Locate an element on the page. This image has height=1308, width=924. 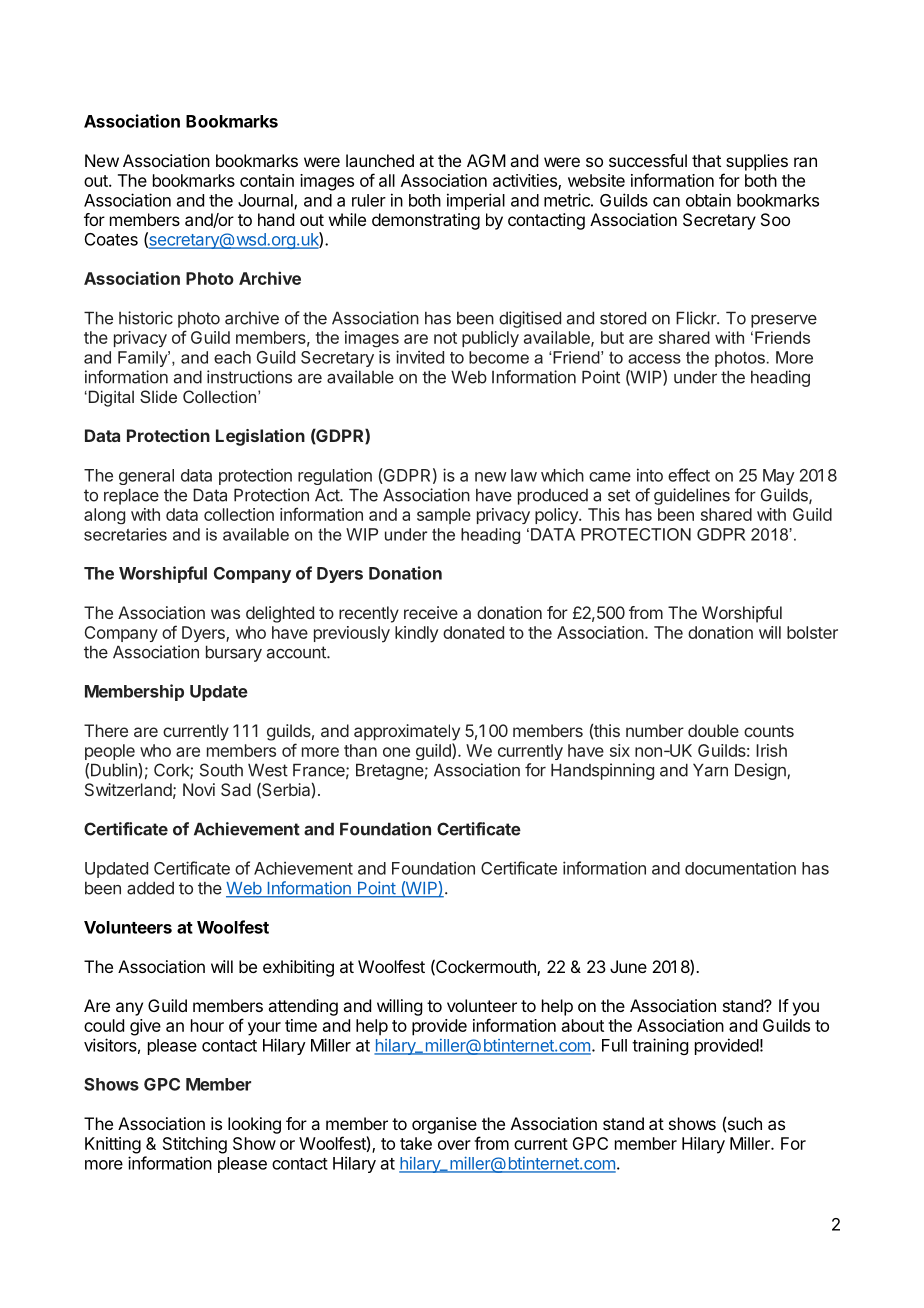
imperial is located at coordinates (476, 201).
